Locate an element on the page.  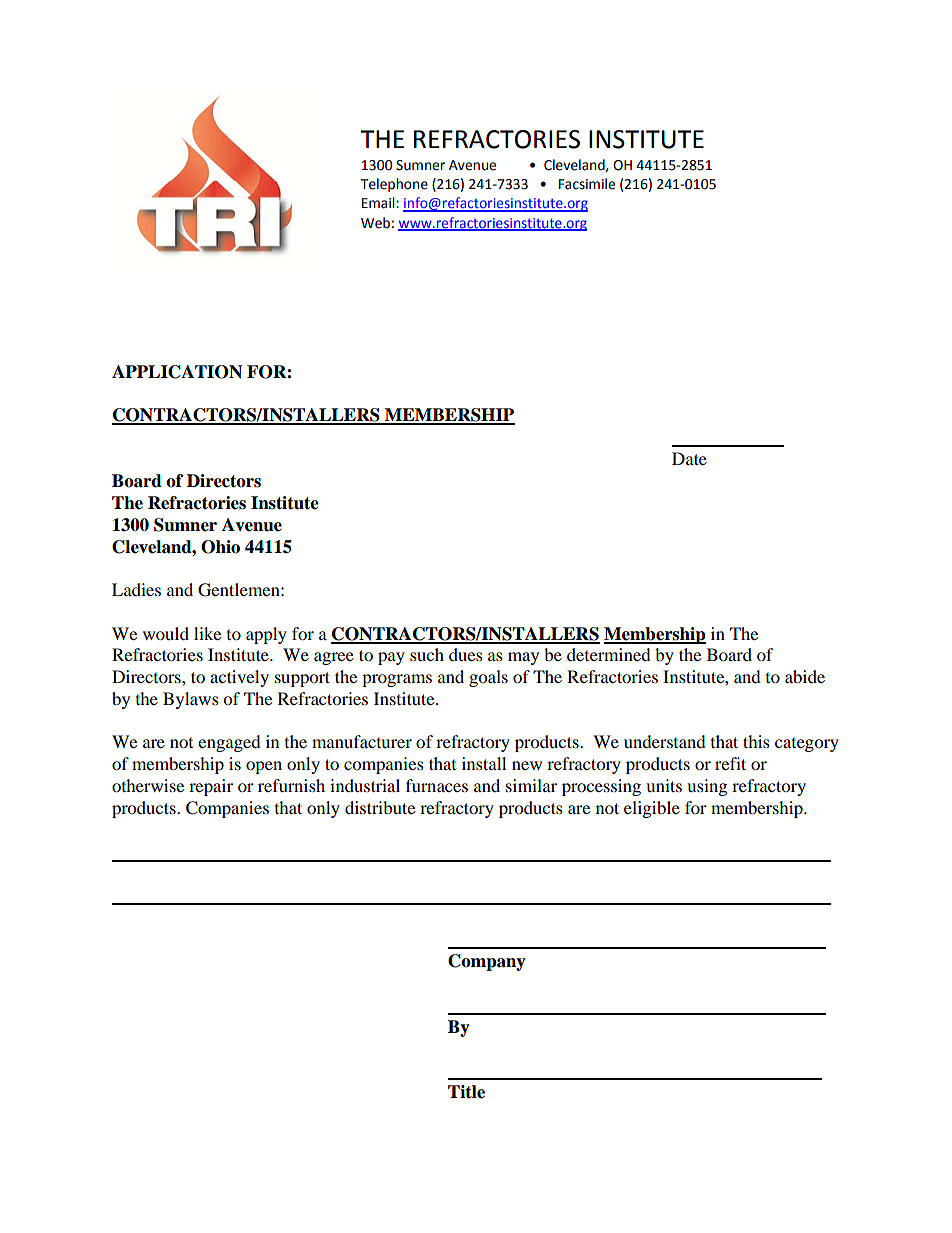
repair is located at coordinates (211, 787).
